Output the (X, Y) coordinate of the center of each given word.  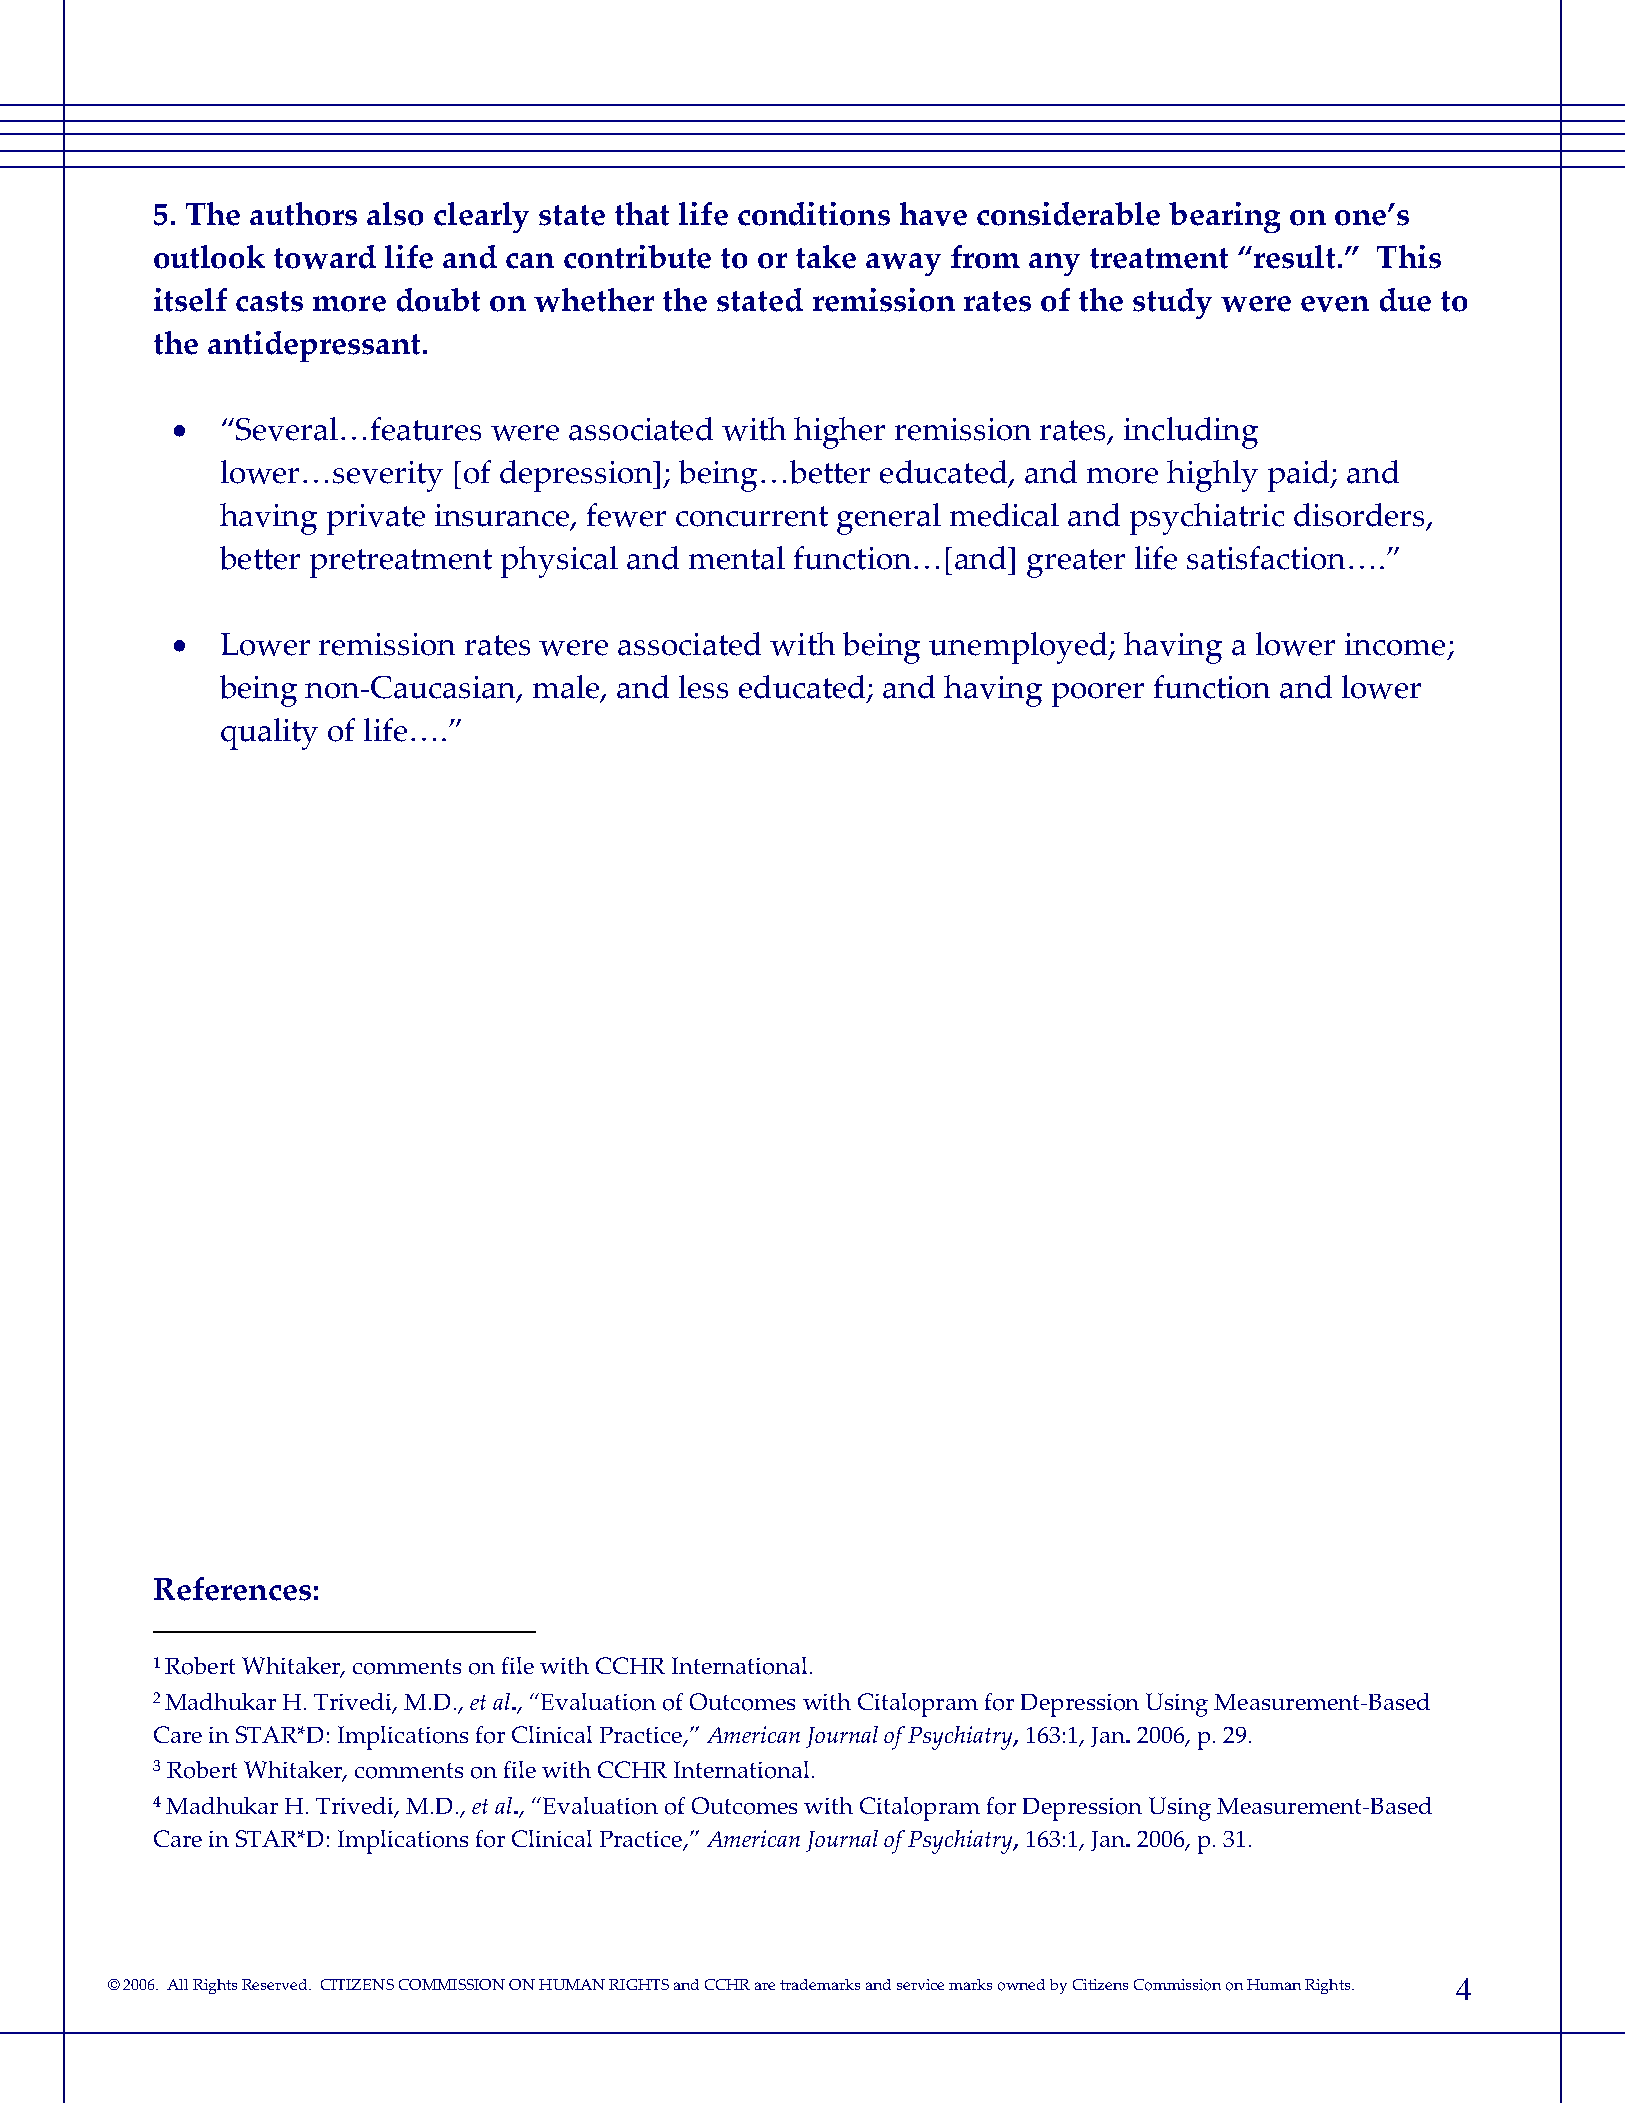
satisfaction (1266, 558)
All (177, 1984)
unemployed (1020, 648)
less (703, 687)
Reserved (276, 1984)
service (920, 1984)
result (1296, 257)
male (567, 688)
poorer (1098, 695)
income (1395, 644)
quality (269, 734)
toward (325, 257)
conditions (814, 214)
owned (1021, 1985)
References (232, 1589)
